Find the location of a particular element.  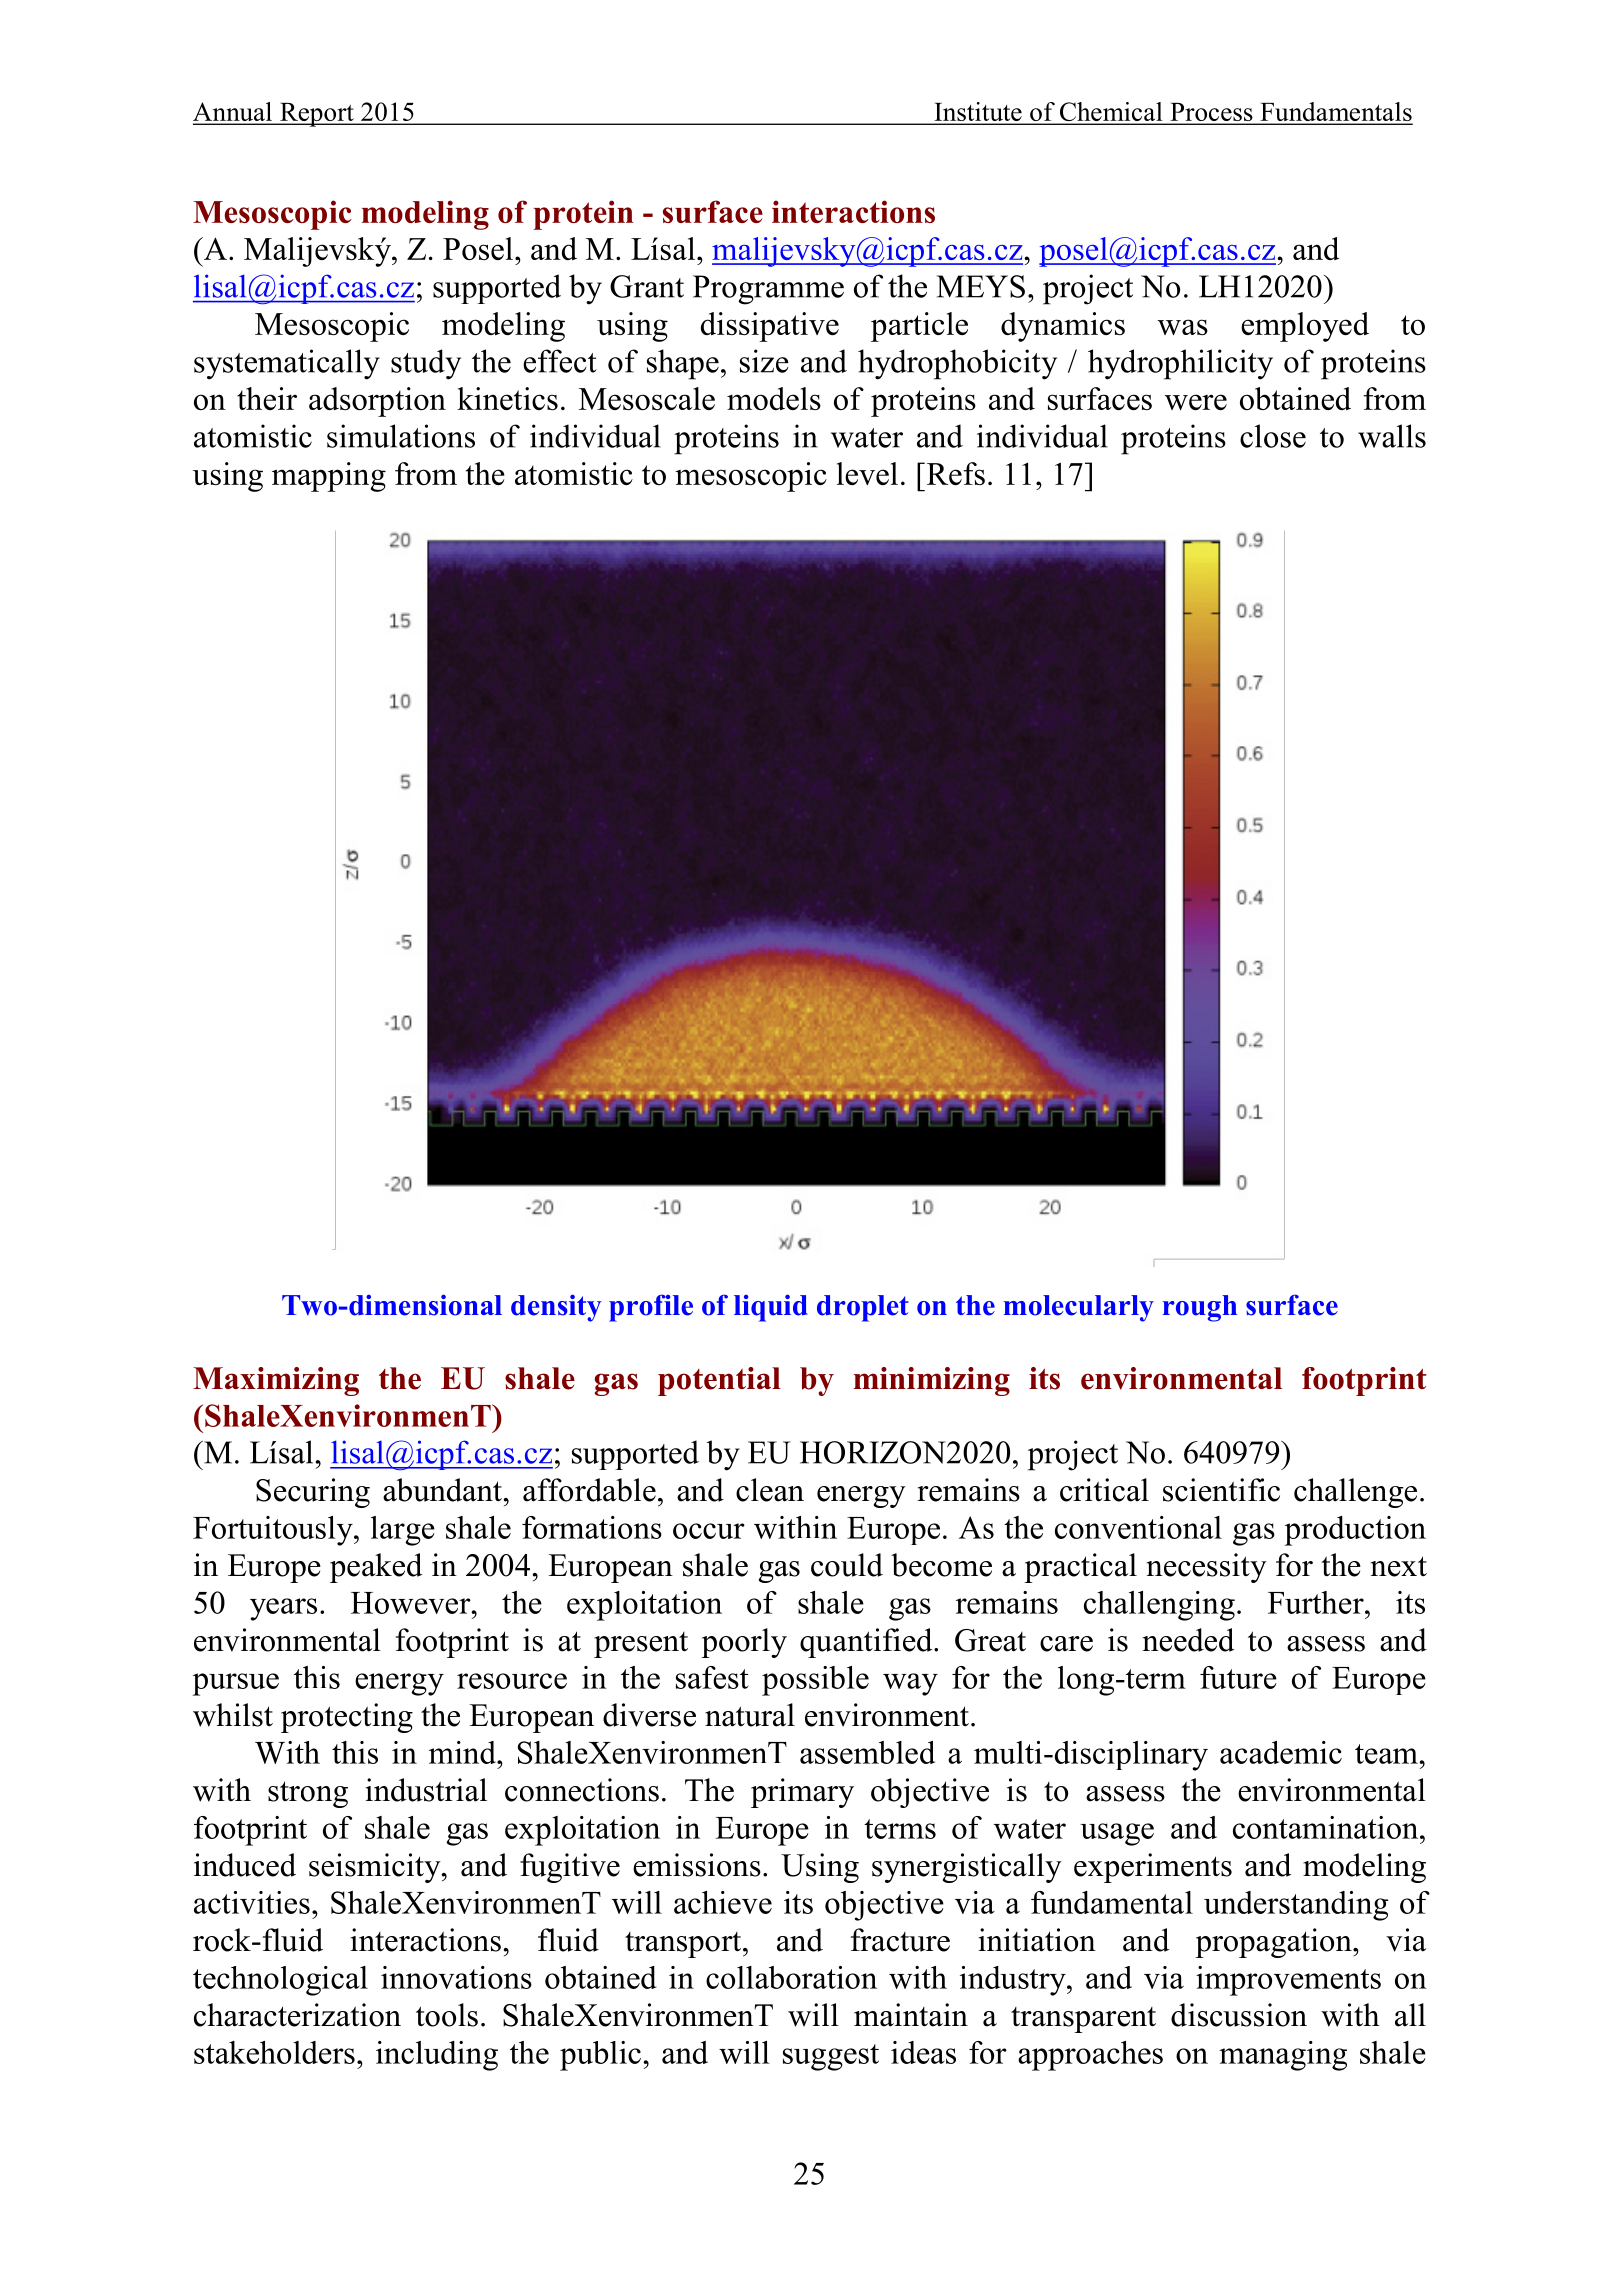

Report is located at coordinates (317, 115).
